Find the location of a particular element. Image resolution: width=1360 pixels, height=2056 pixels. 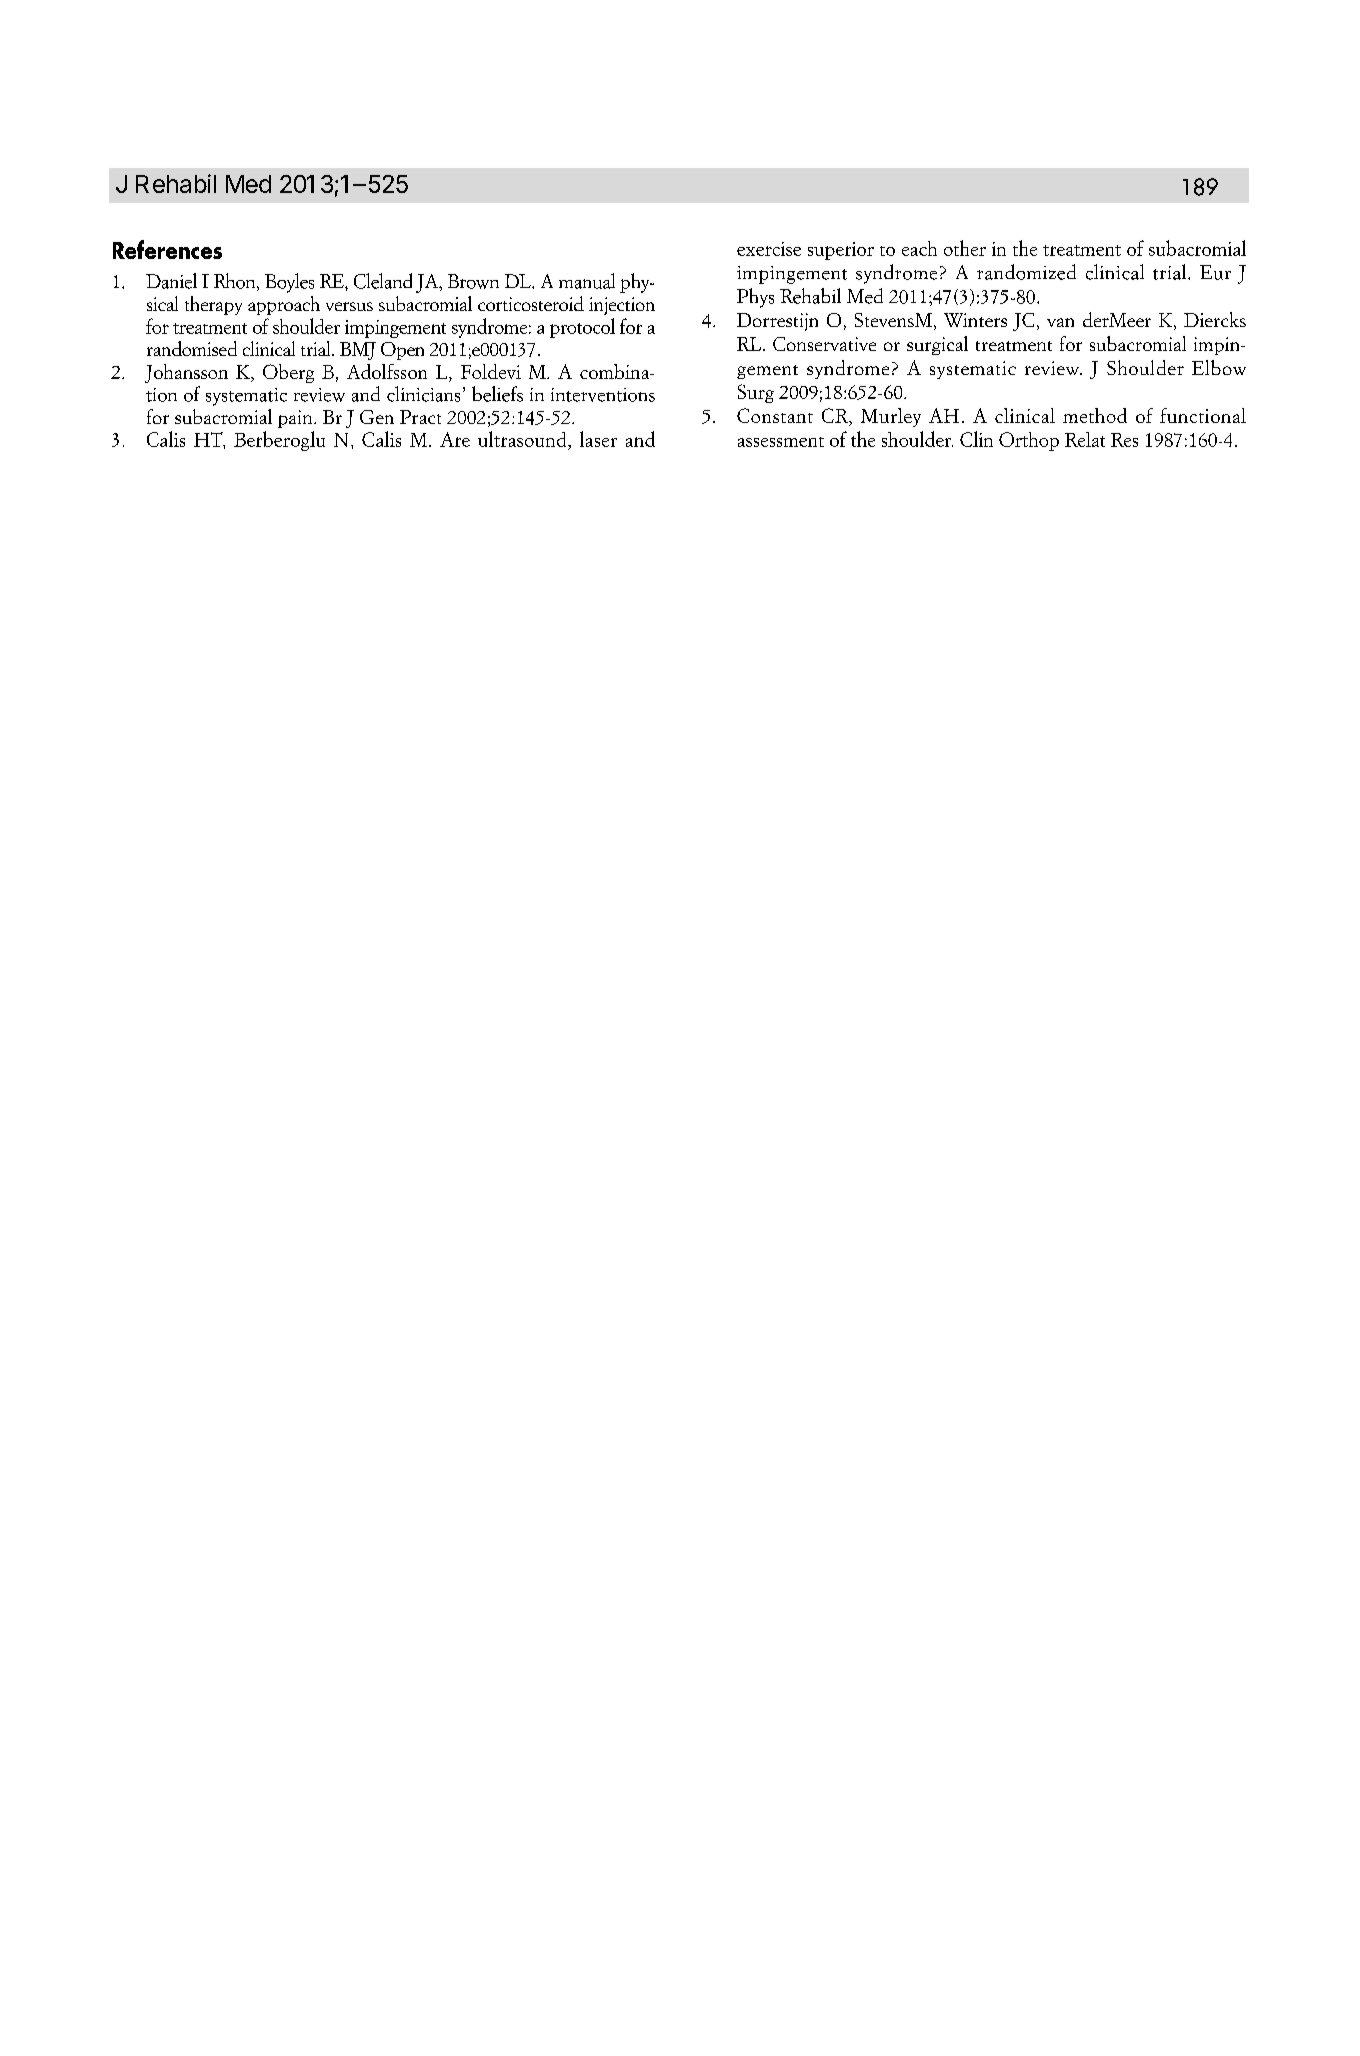

laser is located at coordinates (598, 439).
